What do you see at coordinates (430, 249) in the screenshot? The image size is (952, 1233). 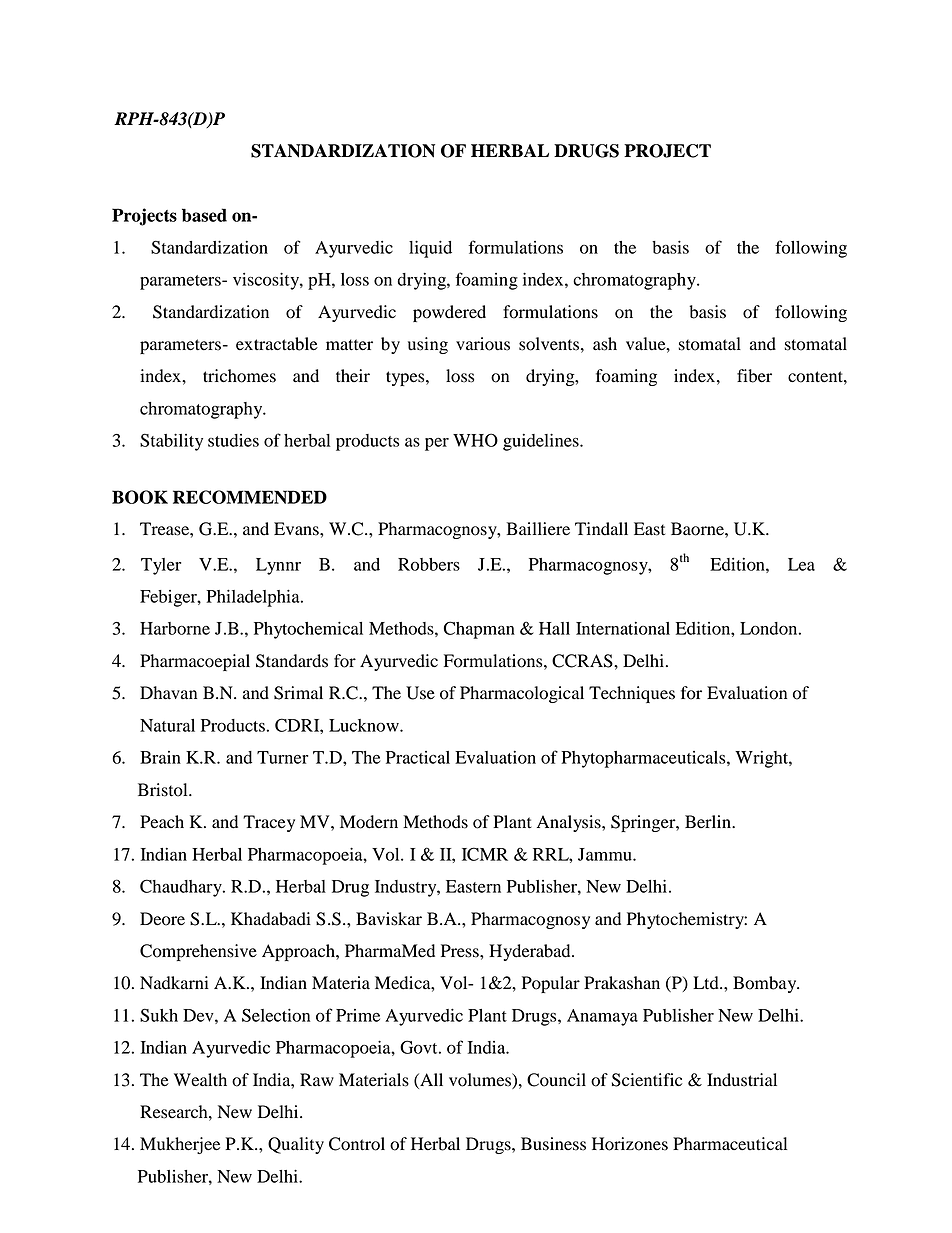 I see `liquid` at bounding box center [430, 249].
